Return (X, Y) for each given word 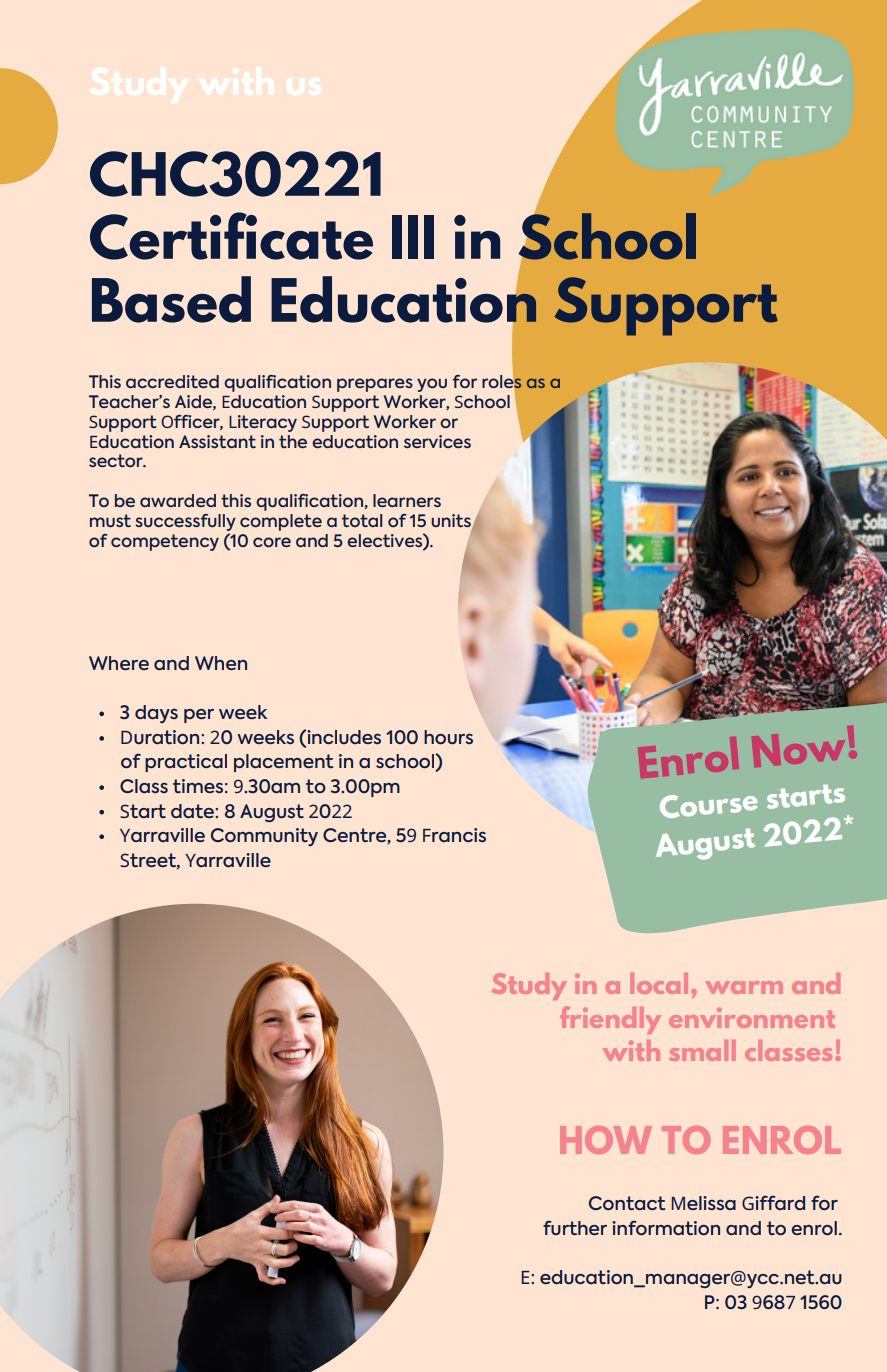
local (659, 983)
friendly (610, 1020)
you (432, 385)
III (413, 237)
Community (264, 837)
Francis (454, 835)
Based (171, 299)
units (452, 521)
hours (448, 737)
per (199, 716)
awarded (178, 500)
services (437, 441)
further (575, 1227)
